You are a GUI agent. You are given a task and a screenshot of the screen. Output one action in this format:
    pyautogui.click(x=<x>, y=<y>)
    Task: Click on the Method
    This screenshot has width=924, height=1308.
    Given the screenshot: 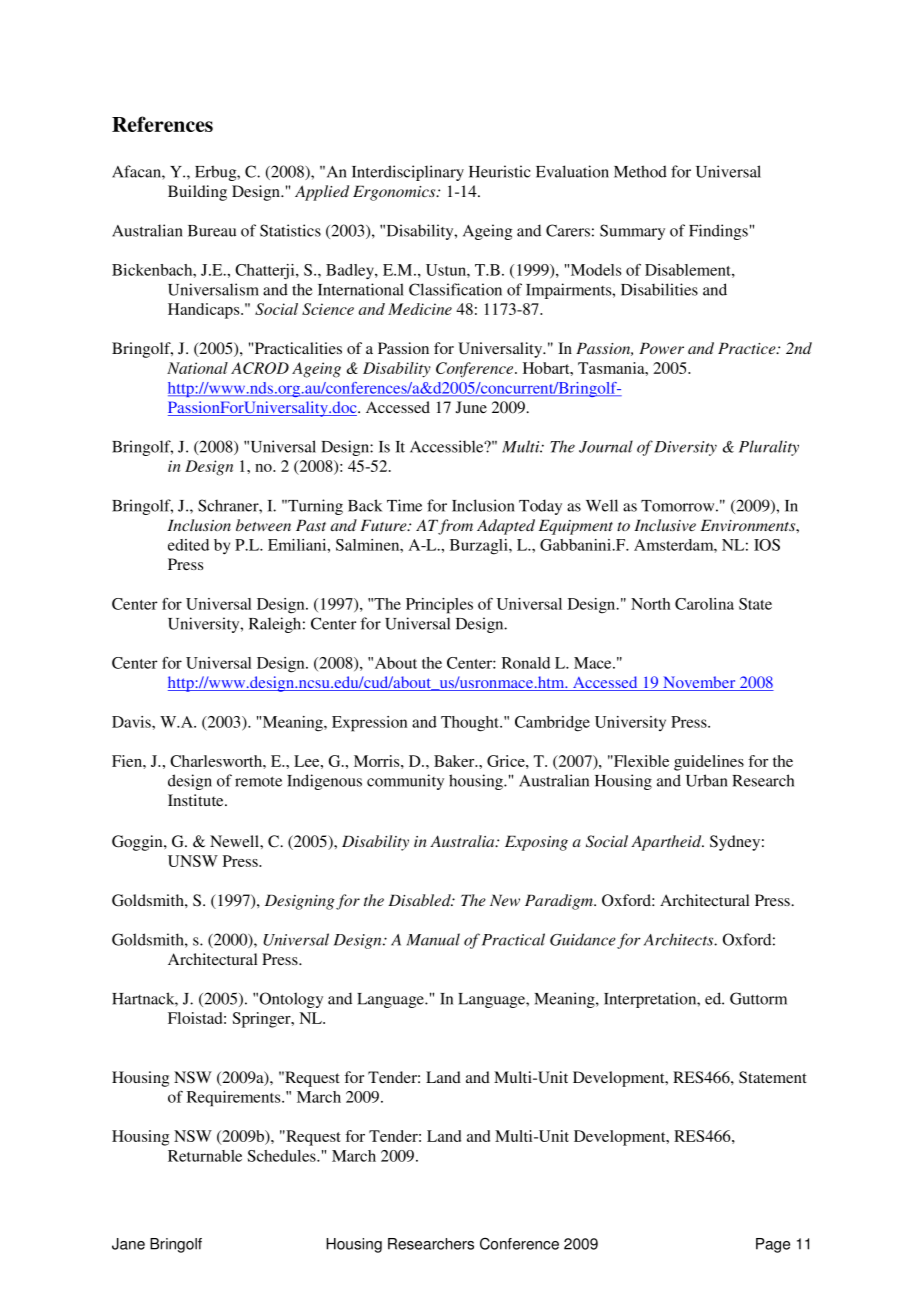 What is the action you would take?
    pyautogui.click(x=640, y=171)
